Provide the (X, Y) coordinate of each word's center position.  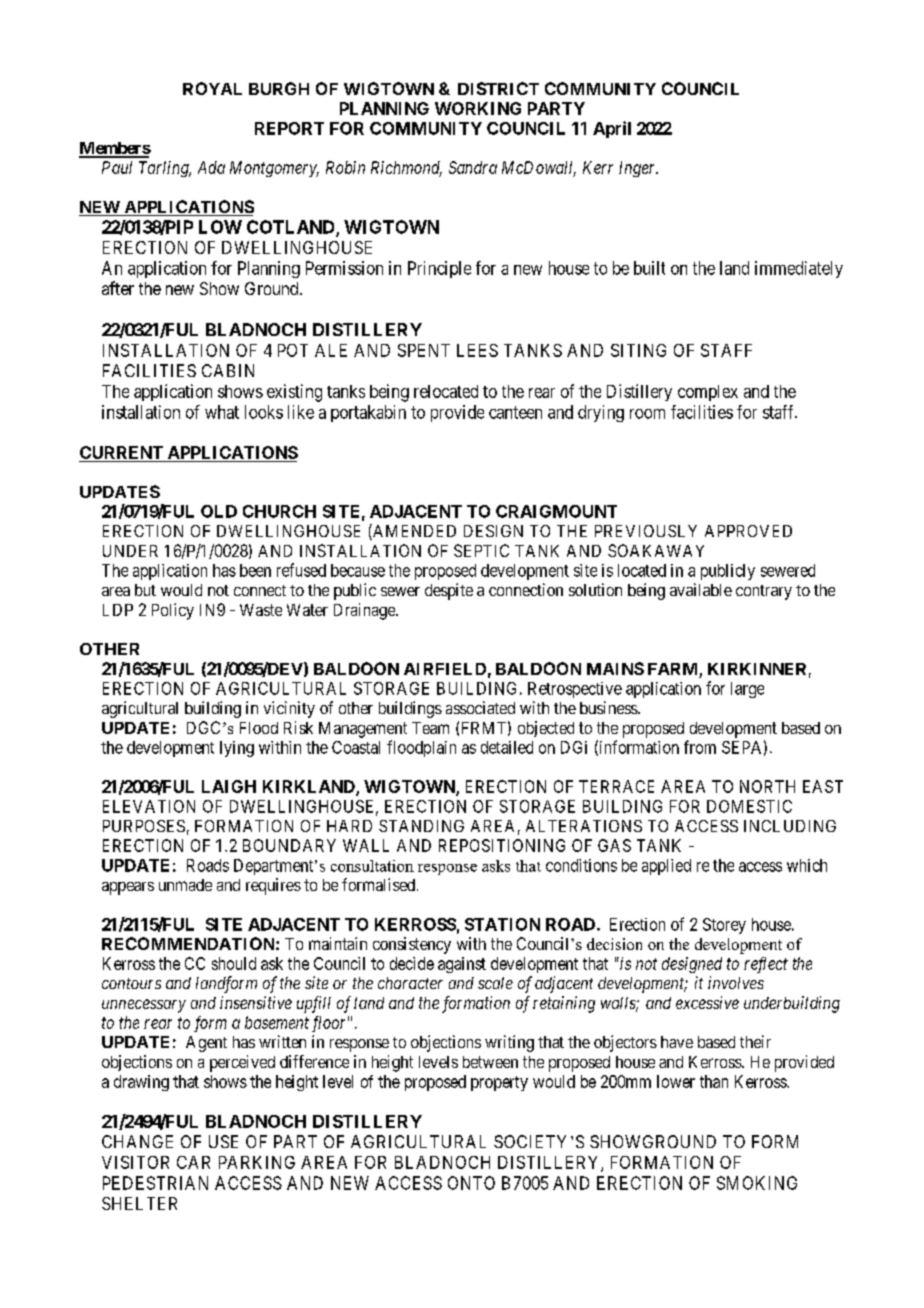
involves (736, 982)
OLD (219, 511)
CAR (193, 1162)
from (700, 747)
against (462, 965)
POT (293, 350)
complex (708, 393)
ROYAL (212, 88)
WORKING (478, 108)
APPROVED (748, 531)
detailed (507, 747)
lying (237, 749)
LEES (477, 350)
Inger (638, 169)
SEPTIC (481, 550)
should (234, 963)
